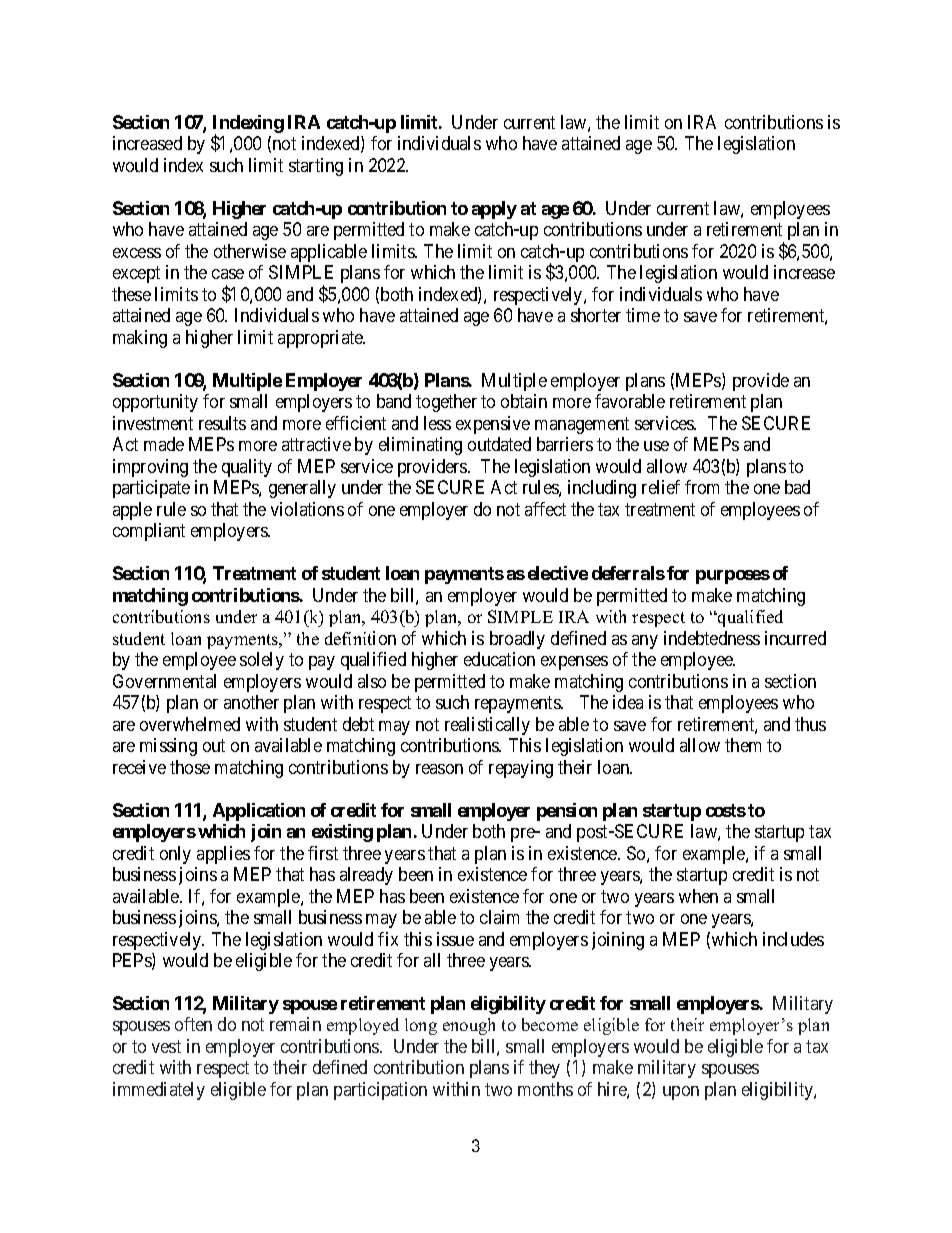 The height and width of the screenshot is (1233, 952). What do you see at coordinates (681, 1093) in the screenshot?
I see `upon` at bounding box center [681, 1093].
